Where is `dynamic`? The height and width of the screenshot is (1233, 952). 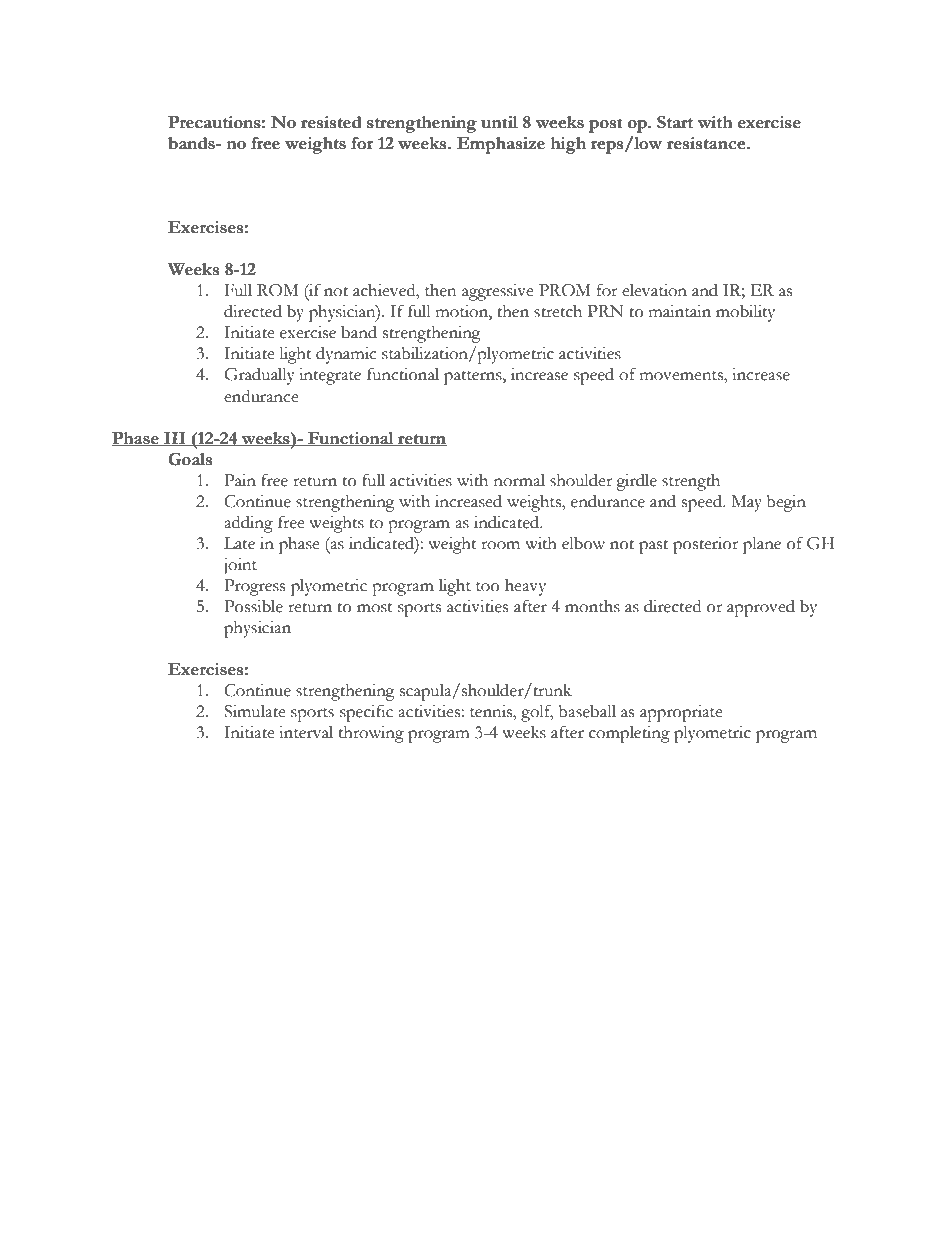 dynamic is located at coordinates (346, 355).
